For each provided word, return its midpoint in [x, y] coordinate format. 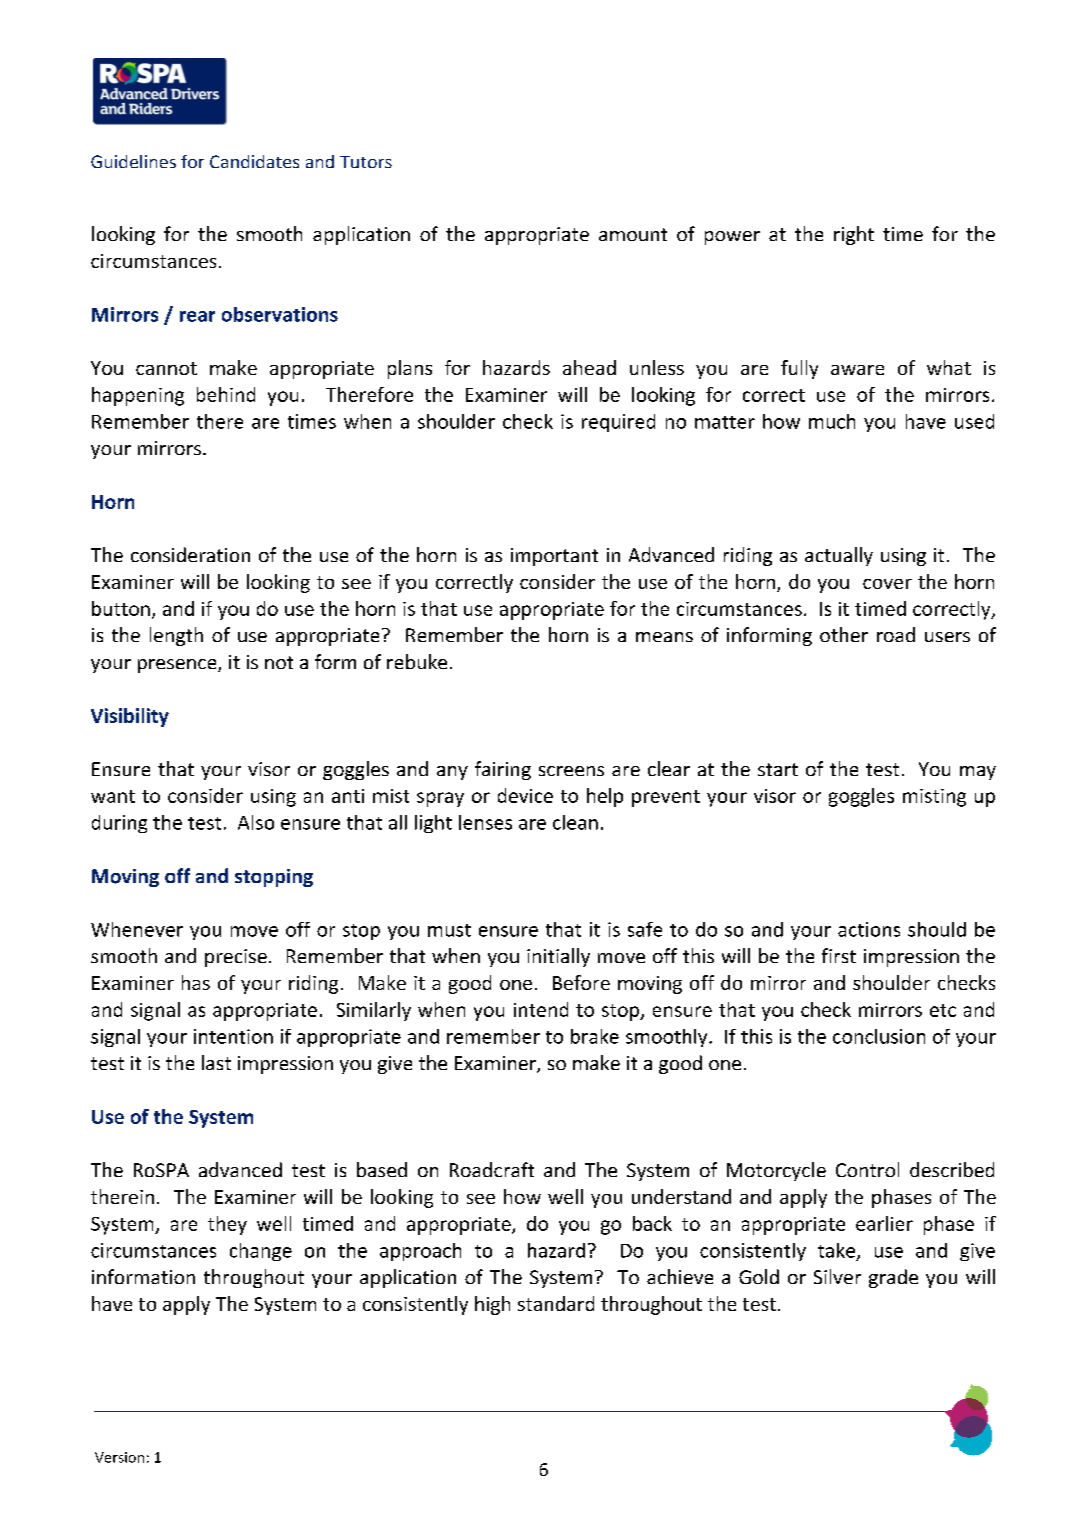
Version [119, 1457]
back [652, 1223]
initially [558, 957]
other [844, 634]
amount [633, 234]
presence [178, 666]
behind [226, 394]
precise [236, 958]
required [618, 423]
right [854, 235]
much [832, 421]
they [227, 1225]
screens [571, 771]
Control [867, 1169]
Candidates [254, 161]
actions [869, 929]
